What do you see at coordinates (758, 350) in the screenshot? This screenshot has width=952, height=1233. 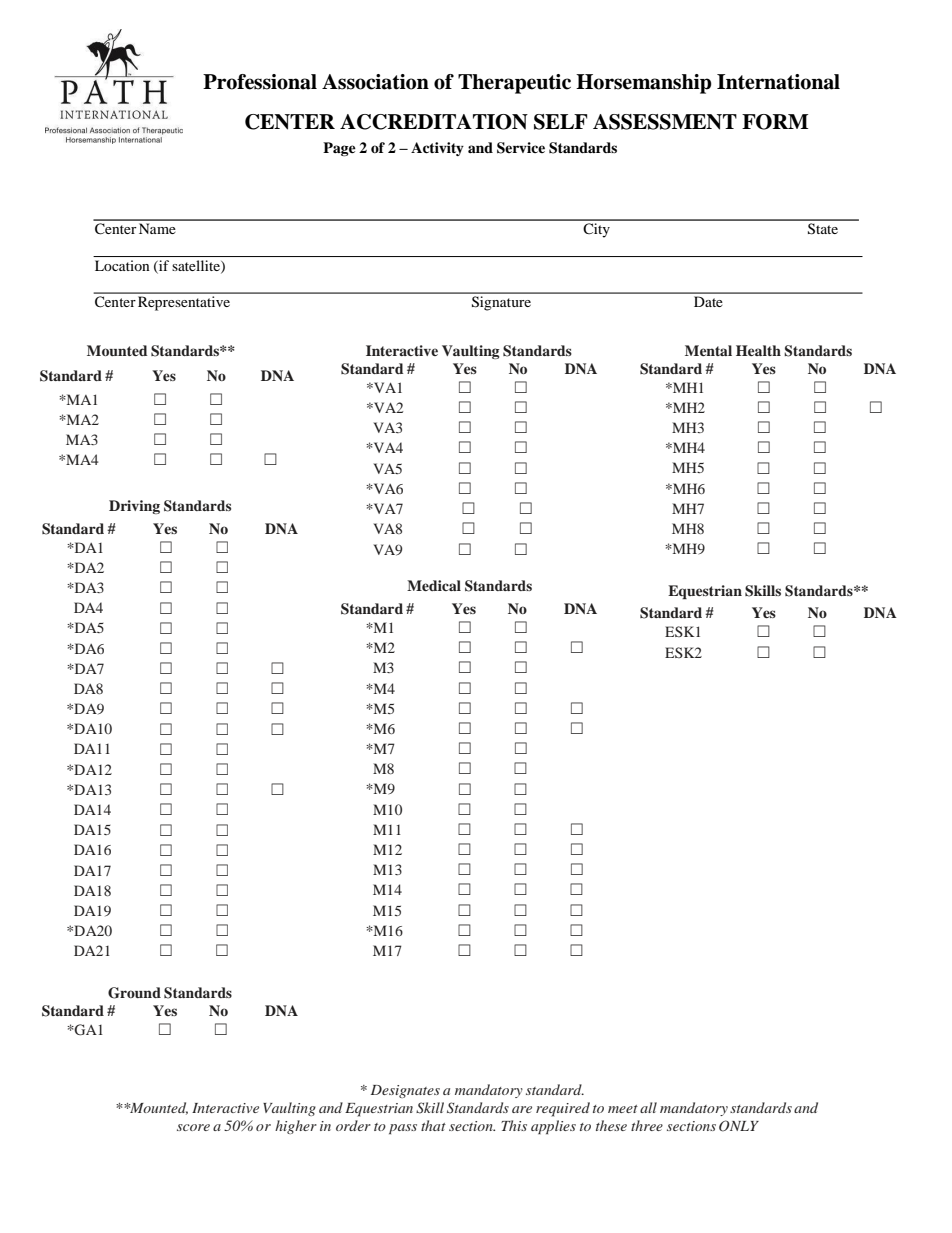 I see `Health` at bounding box center [758, 350].
